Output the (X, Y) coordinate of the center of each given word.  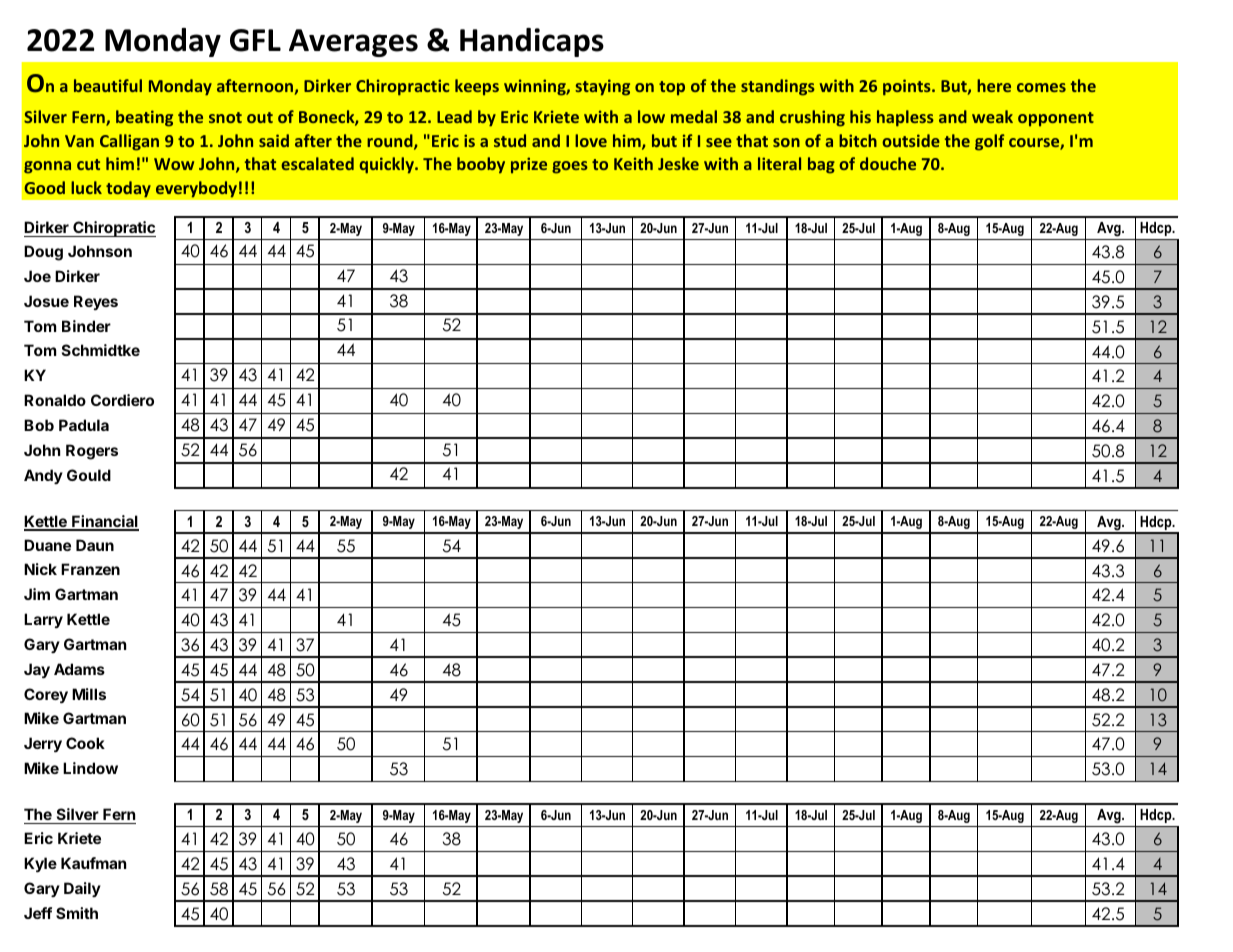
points (908, 87)
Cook (85, 743)
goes (570, 167)
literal (779, 163)
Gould (89, 475)
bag (821, 165)
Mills (89, 694)
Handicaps (532, 42)
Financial (104, 522)
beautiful (108, 85)
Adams (79, 669)
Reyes (96, 302)
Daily (82, 889)
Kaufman (93, 863)
